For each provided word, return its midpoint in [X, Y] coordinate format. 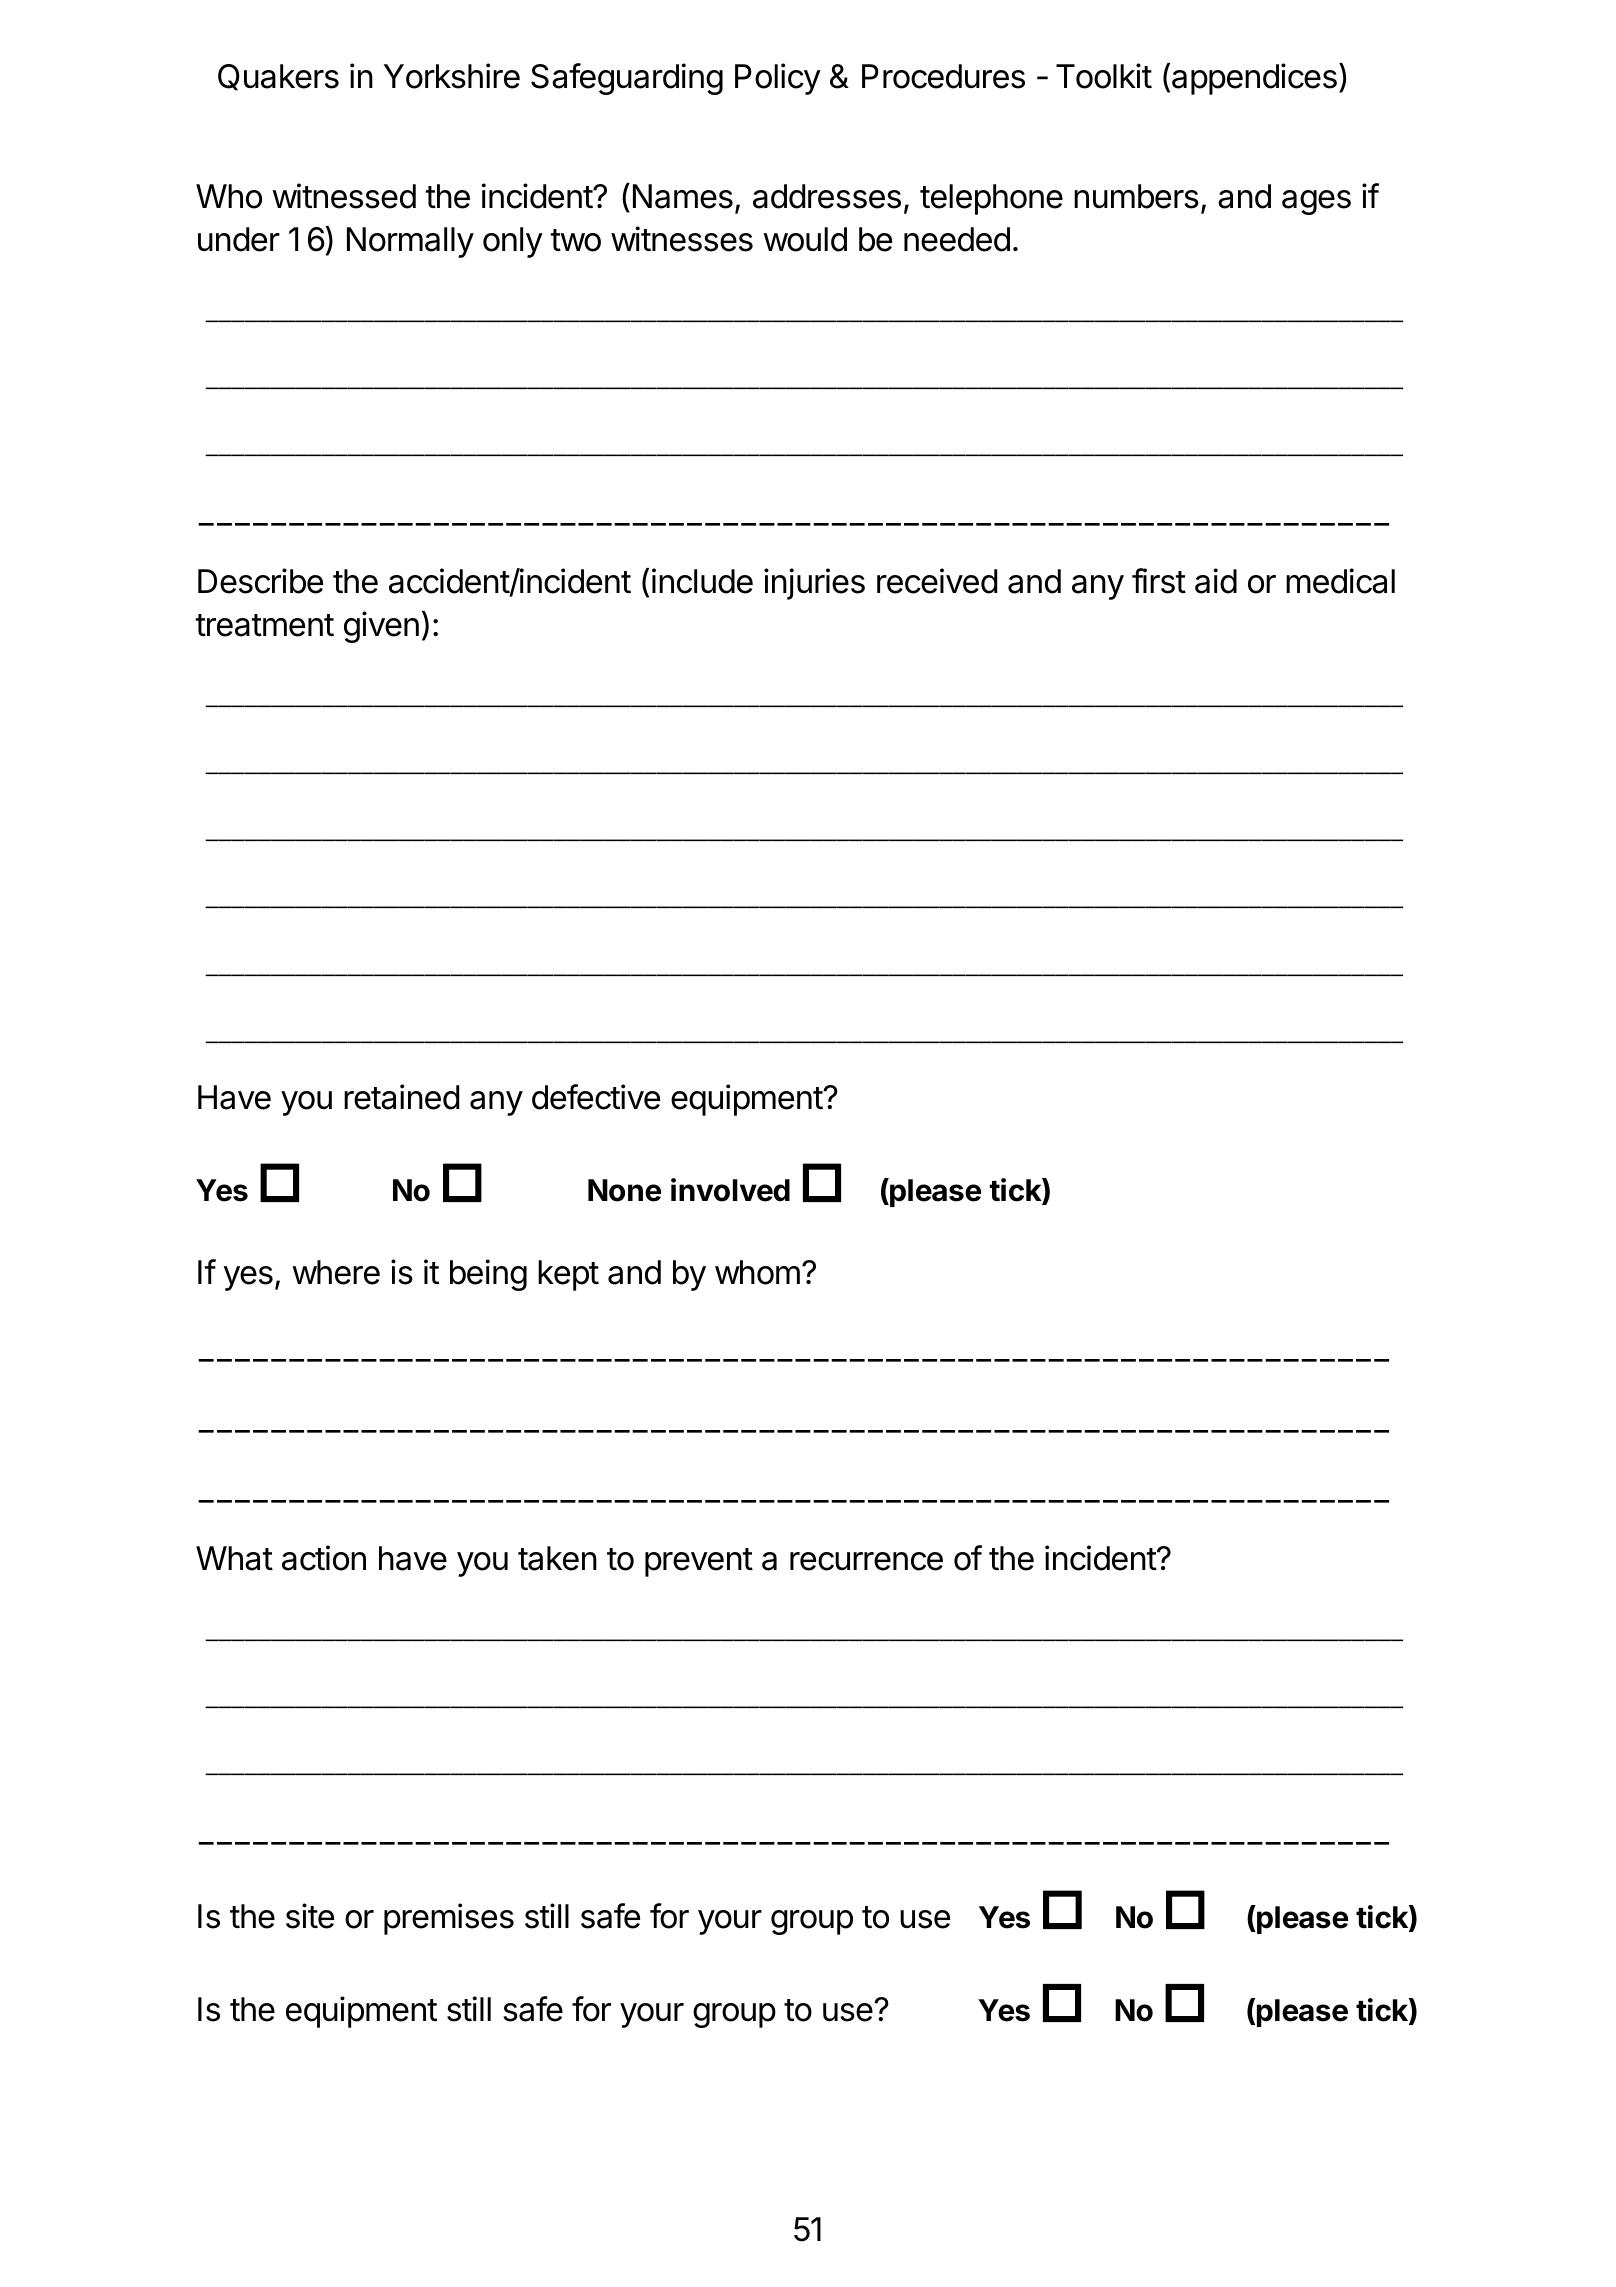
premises [449, 1919]
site [310, 1916]
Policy [778, 79]
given [381, 627]
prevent [699, 1562]
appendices [1254, 79]
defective [596, 1097]
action [324, 1558]
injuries [814, 584]
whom [757, 1272]
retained [401, 1097]
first [1159, 581]
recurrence [866, 1561]
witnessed [344, 196]
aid [1216, 581]
